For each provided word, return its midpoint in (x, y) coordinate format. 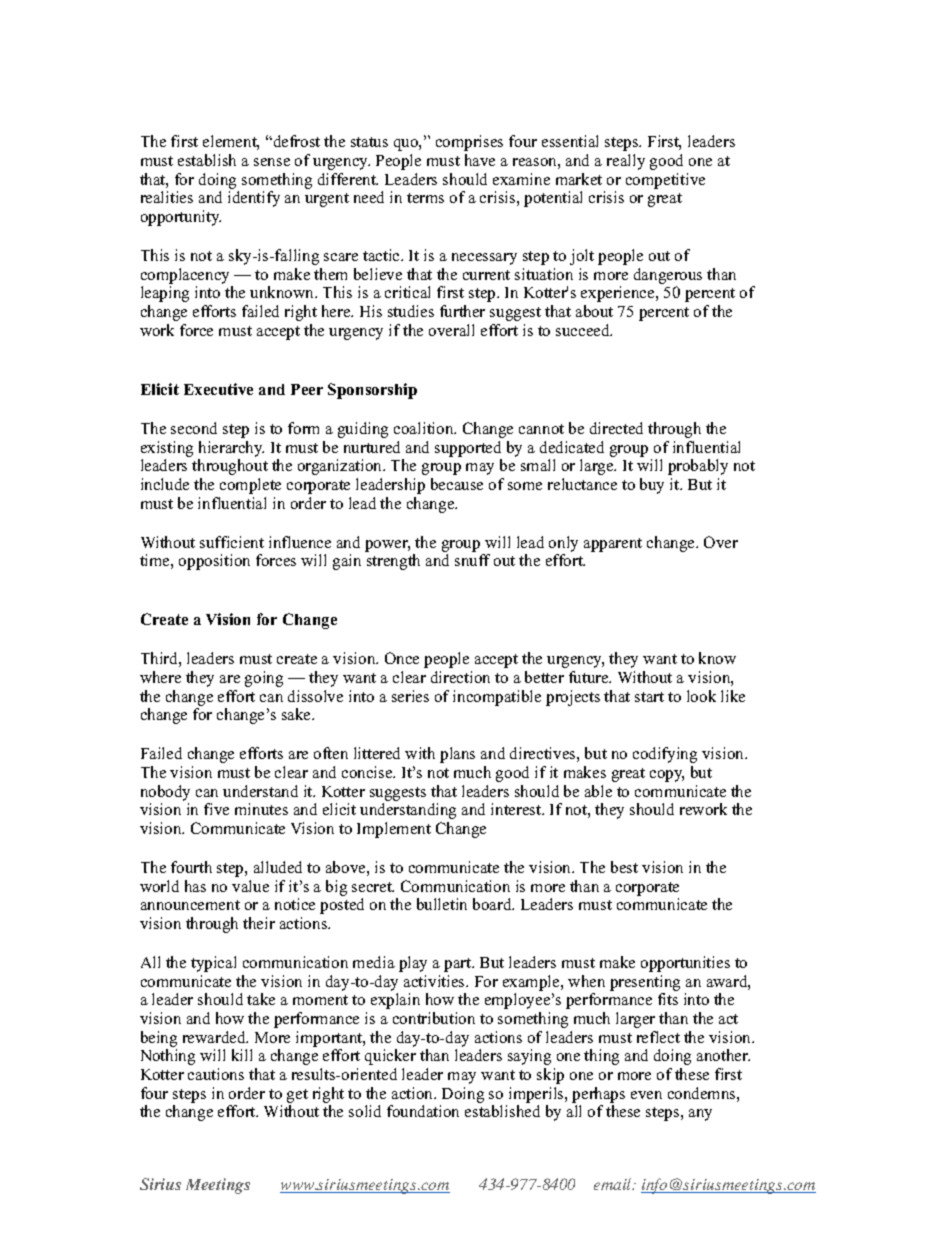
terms (425, 198)
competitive (665, 181)
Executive (218, 389)
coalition (425, 428)
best (624, 867)
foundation (423, 1111)
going (264, 679)
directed (616, 428)
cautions (216, 1074)
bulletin (442, 904)
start (649, 697)
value (250, 886)
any (700, 1115)
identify (254, 199)
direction (460, 677)
